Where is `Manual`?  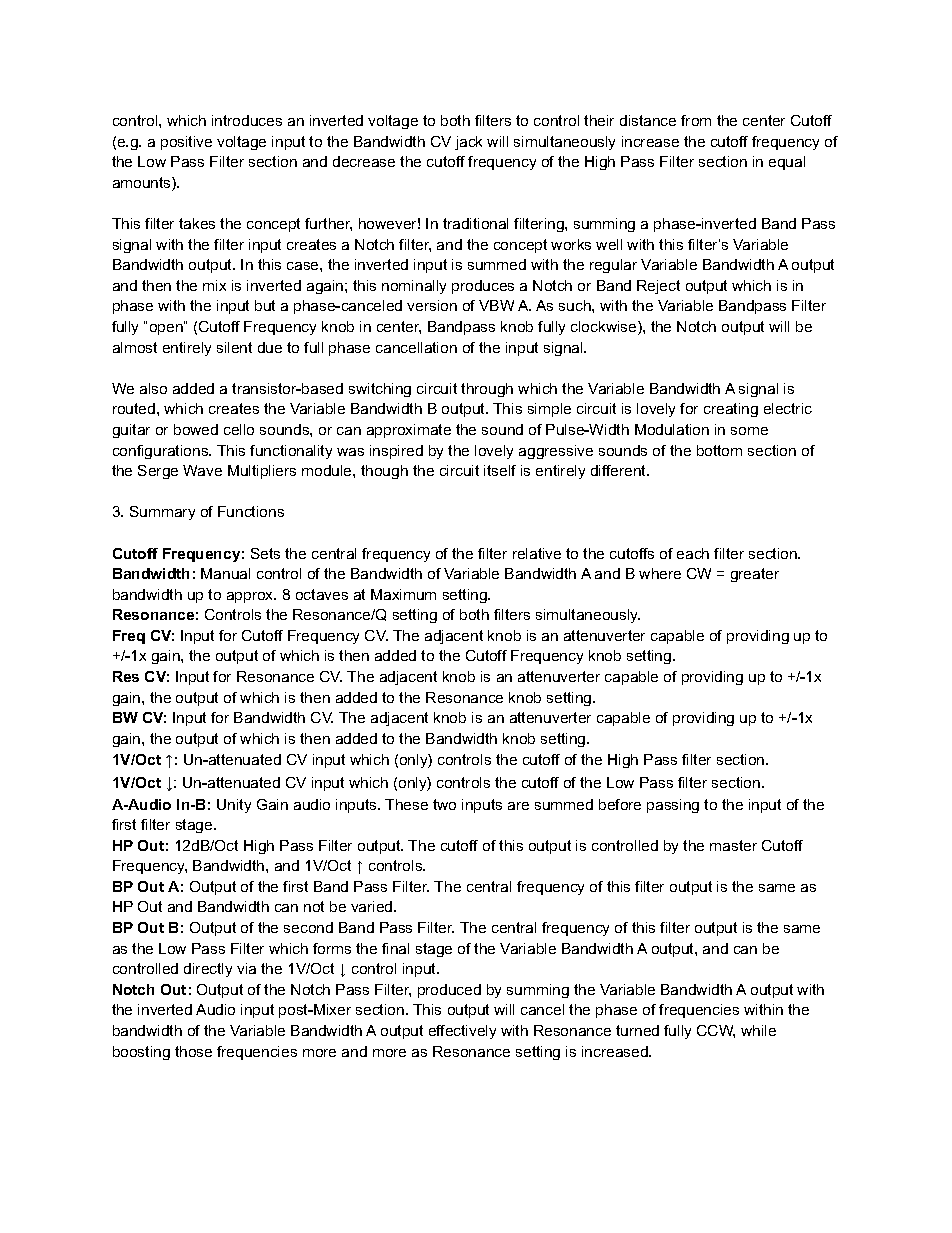 Manual is located at coordinates (225, 573).
